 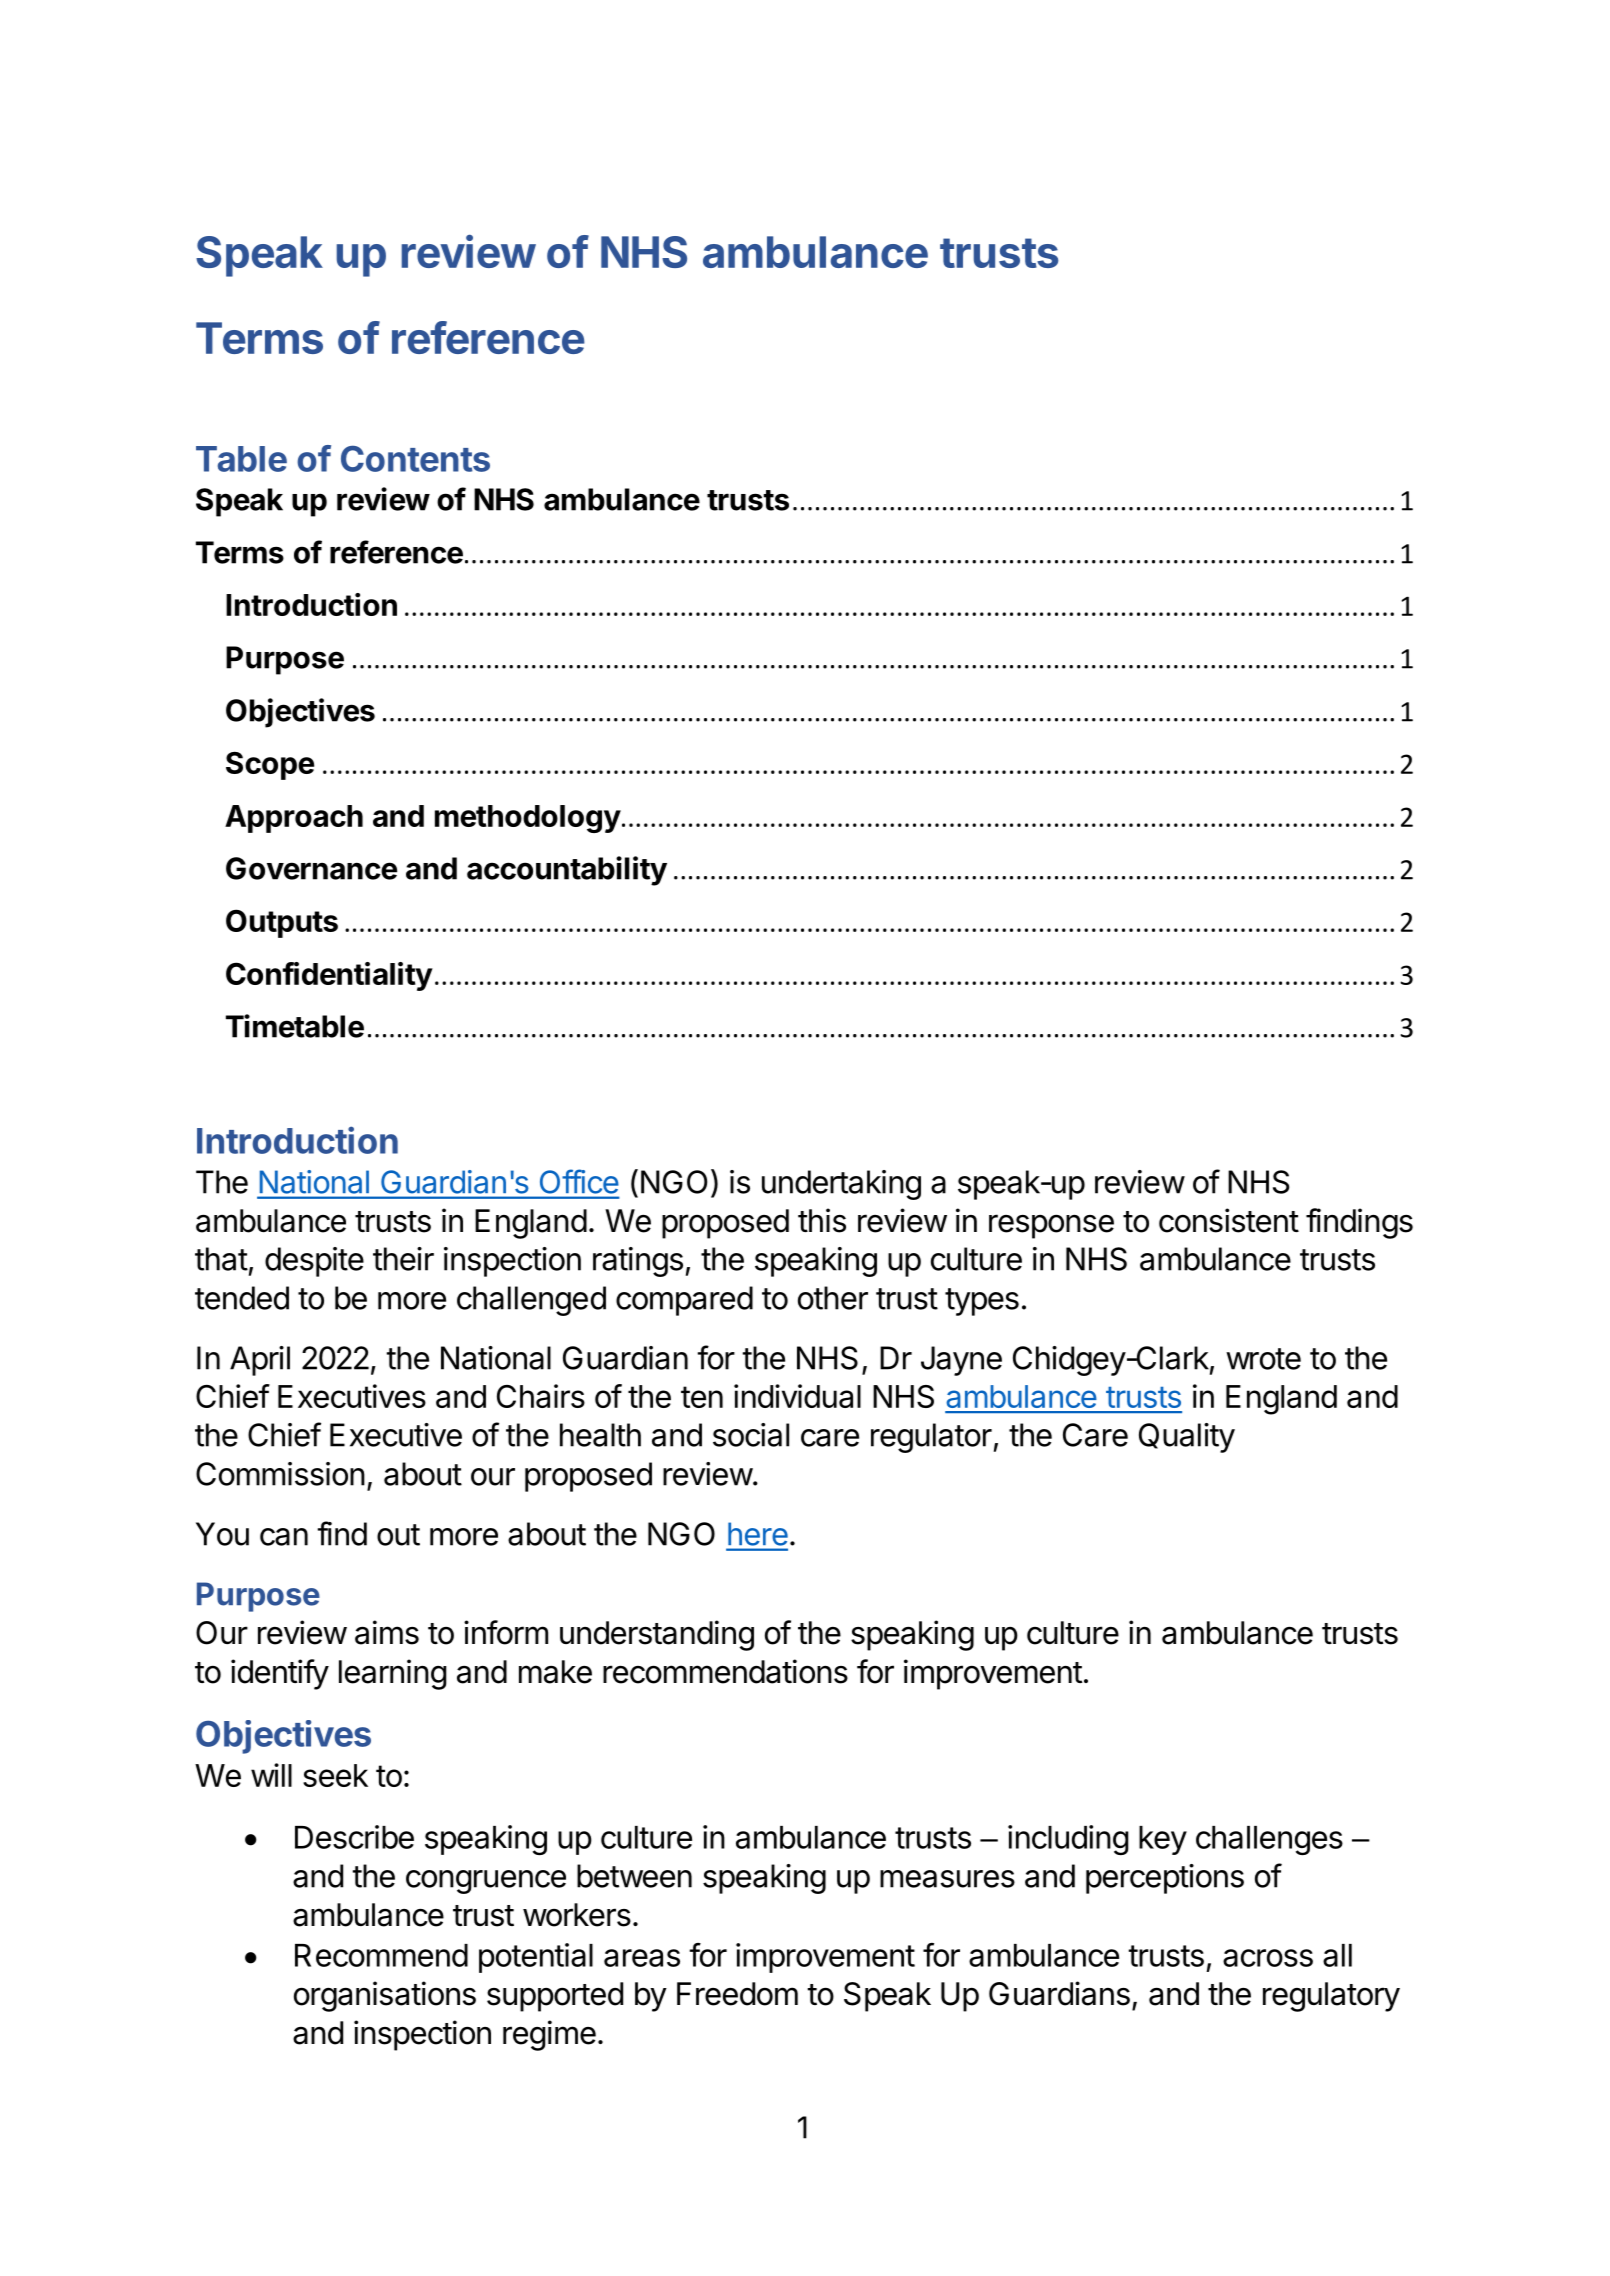 What do you see at coordinates (1229, 1220) in the page?
I see `consistent` at bounding box center [1229, 1220].
